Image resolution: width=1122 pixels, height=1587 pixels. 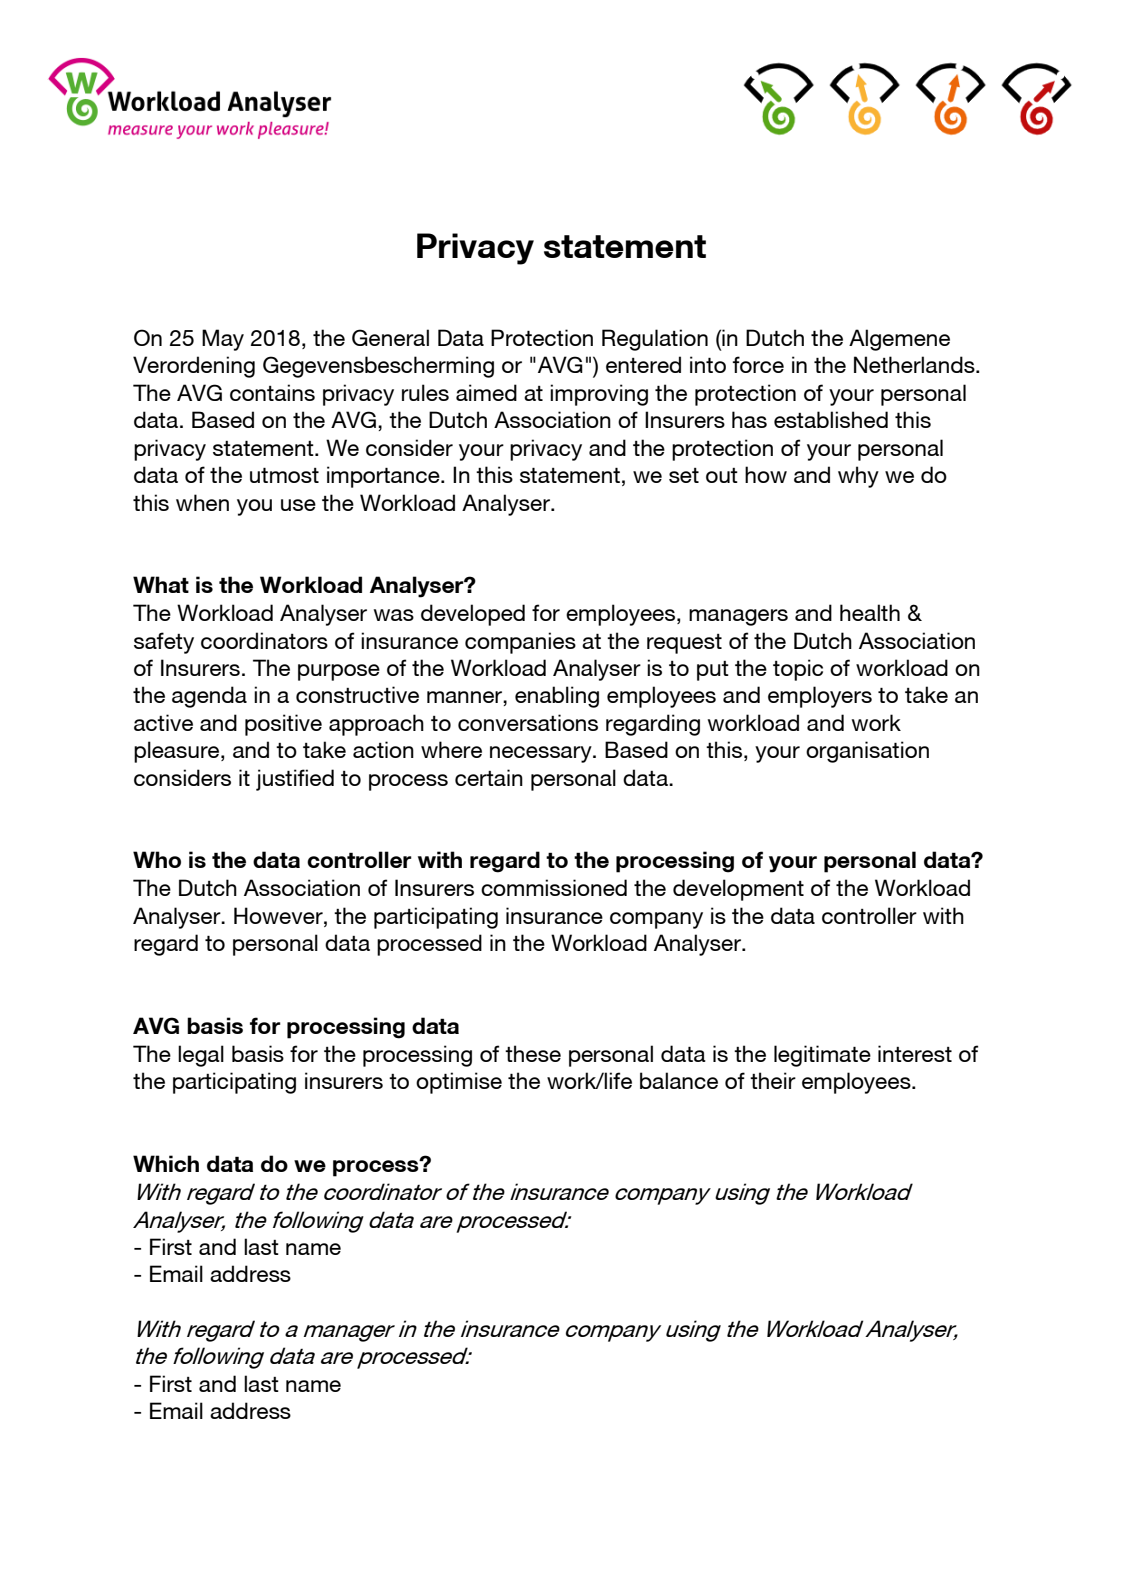 What do you see at coordinates (157, 859) in the screenshot?
I see `Who` at bounding box center [157, 859].
